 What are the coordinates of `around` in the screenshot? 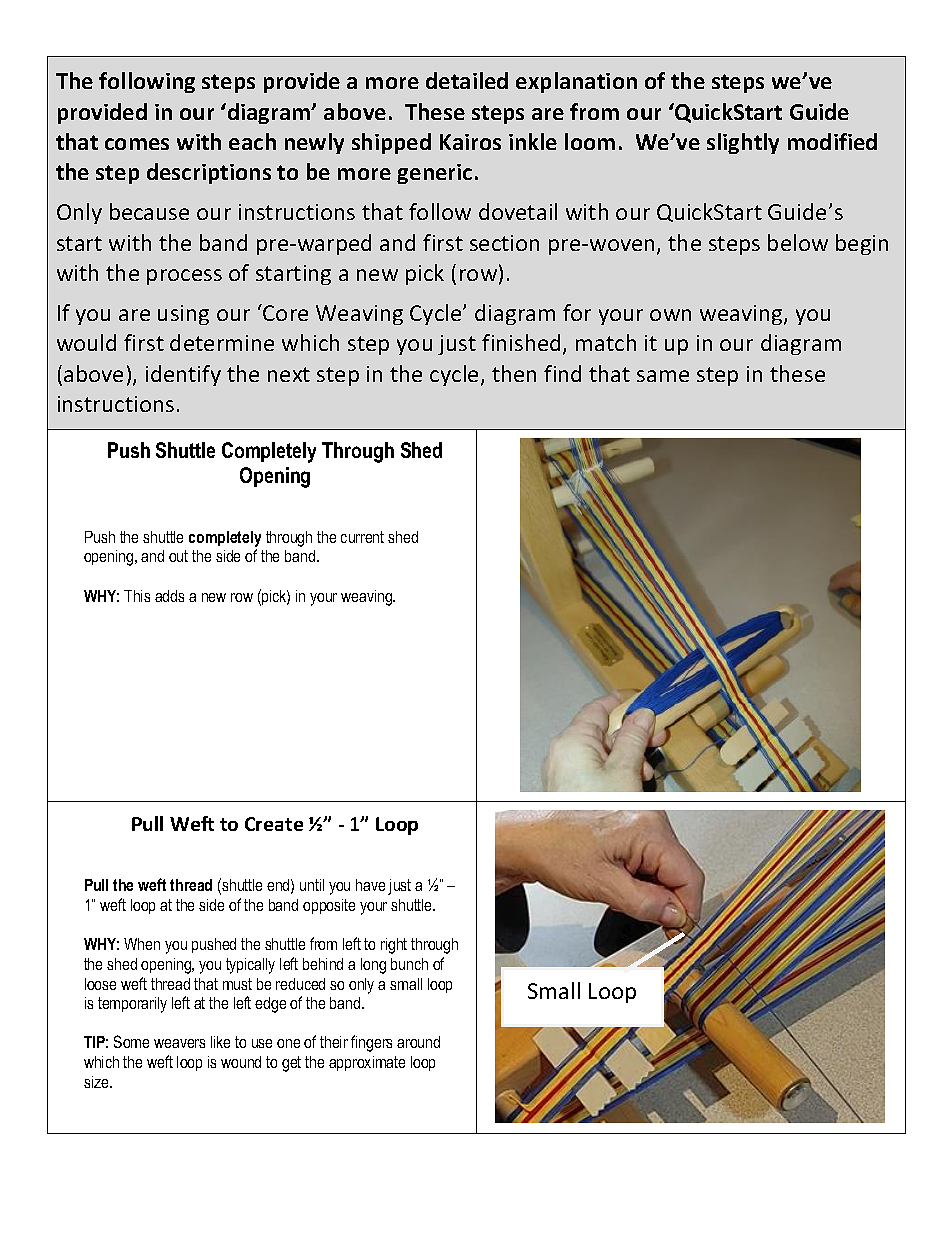 It's located at (418, 1042).
